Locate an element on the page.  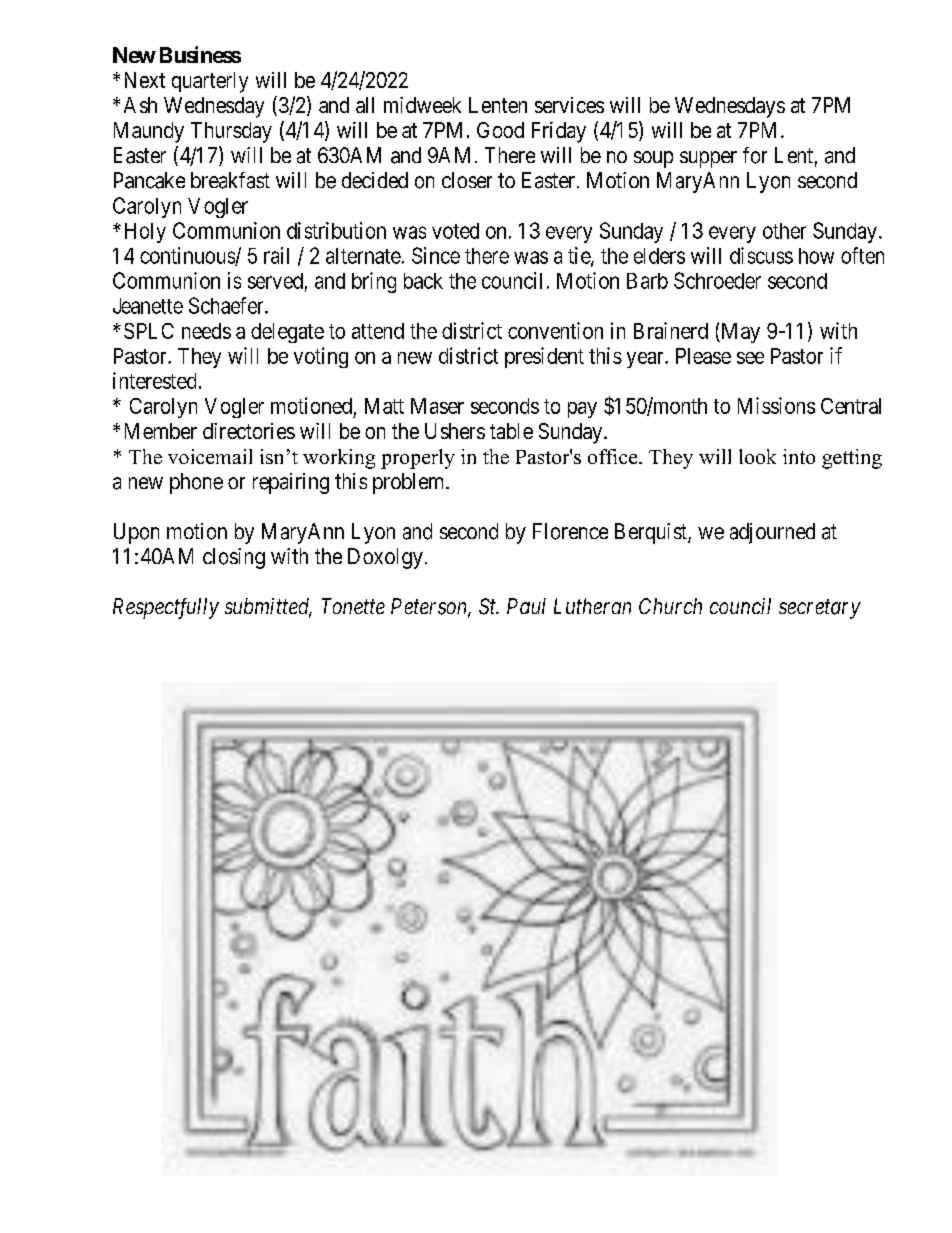
Missions is located at coordinates (776, 405).
